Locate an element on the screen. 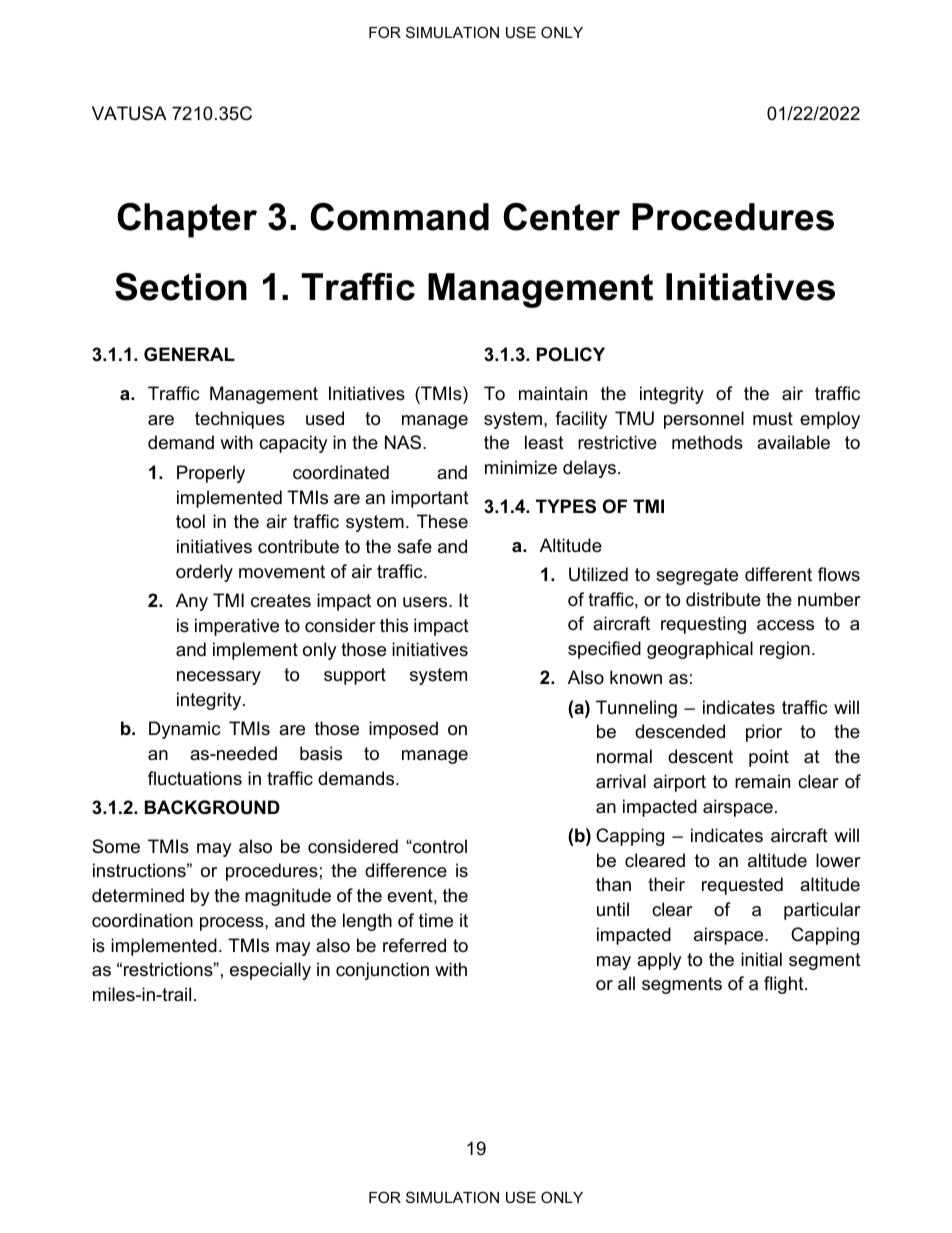 The width and height of the screenshot is (952, 1233). Command is located at coordinates (399, 217).
